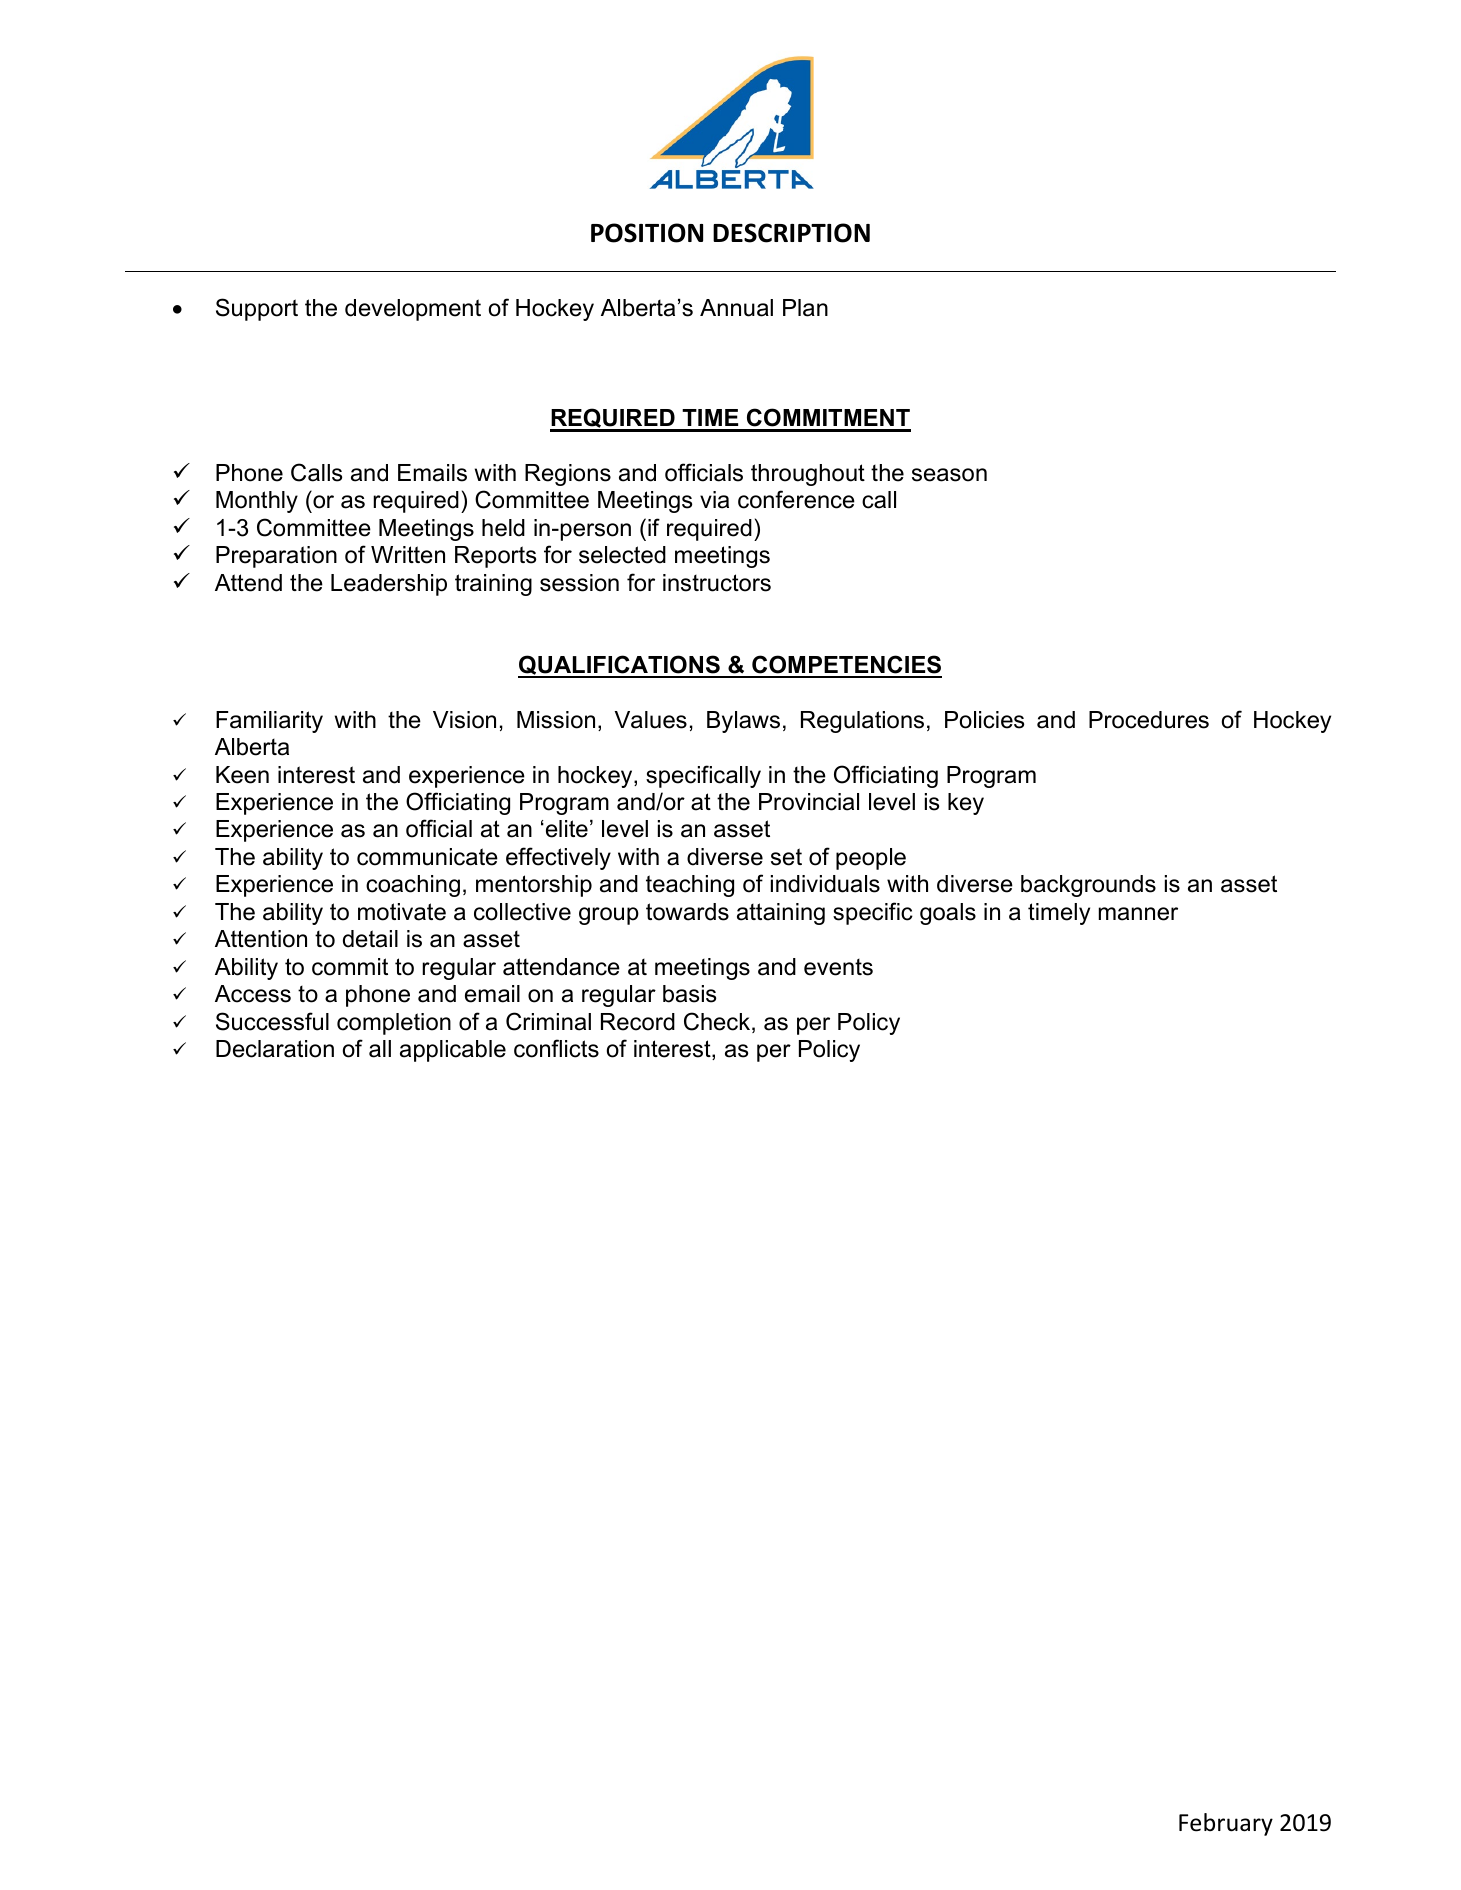  What do you see at coordinates (413, 310) in the image?
I see `development` at bounding box center [413, 310].
